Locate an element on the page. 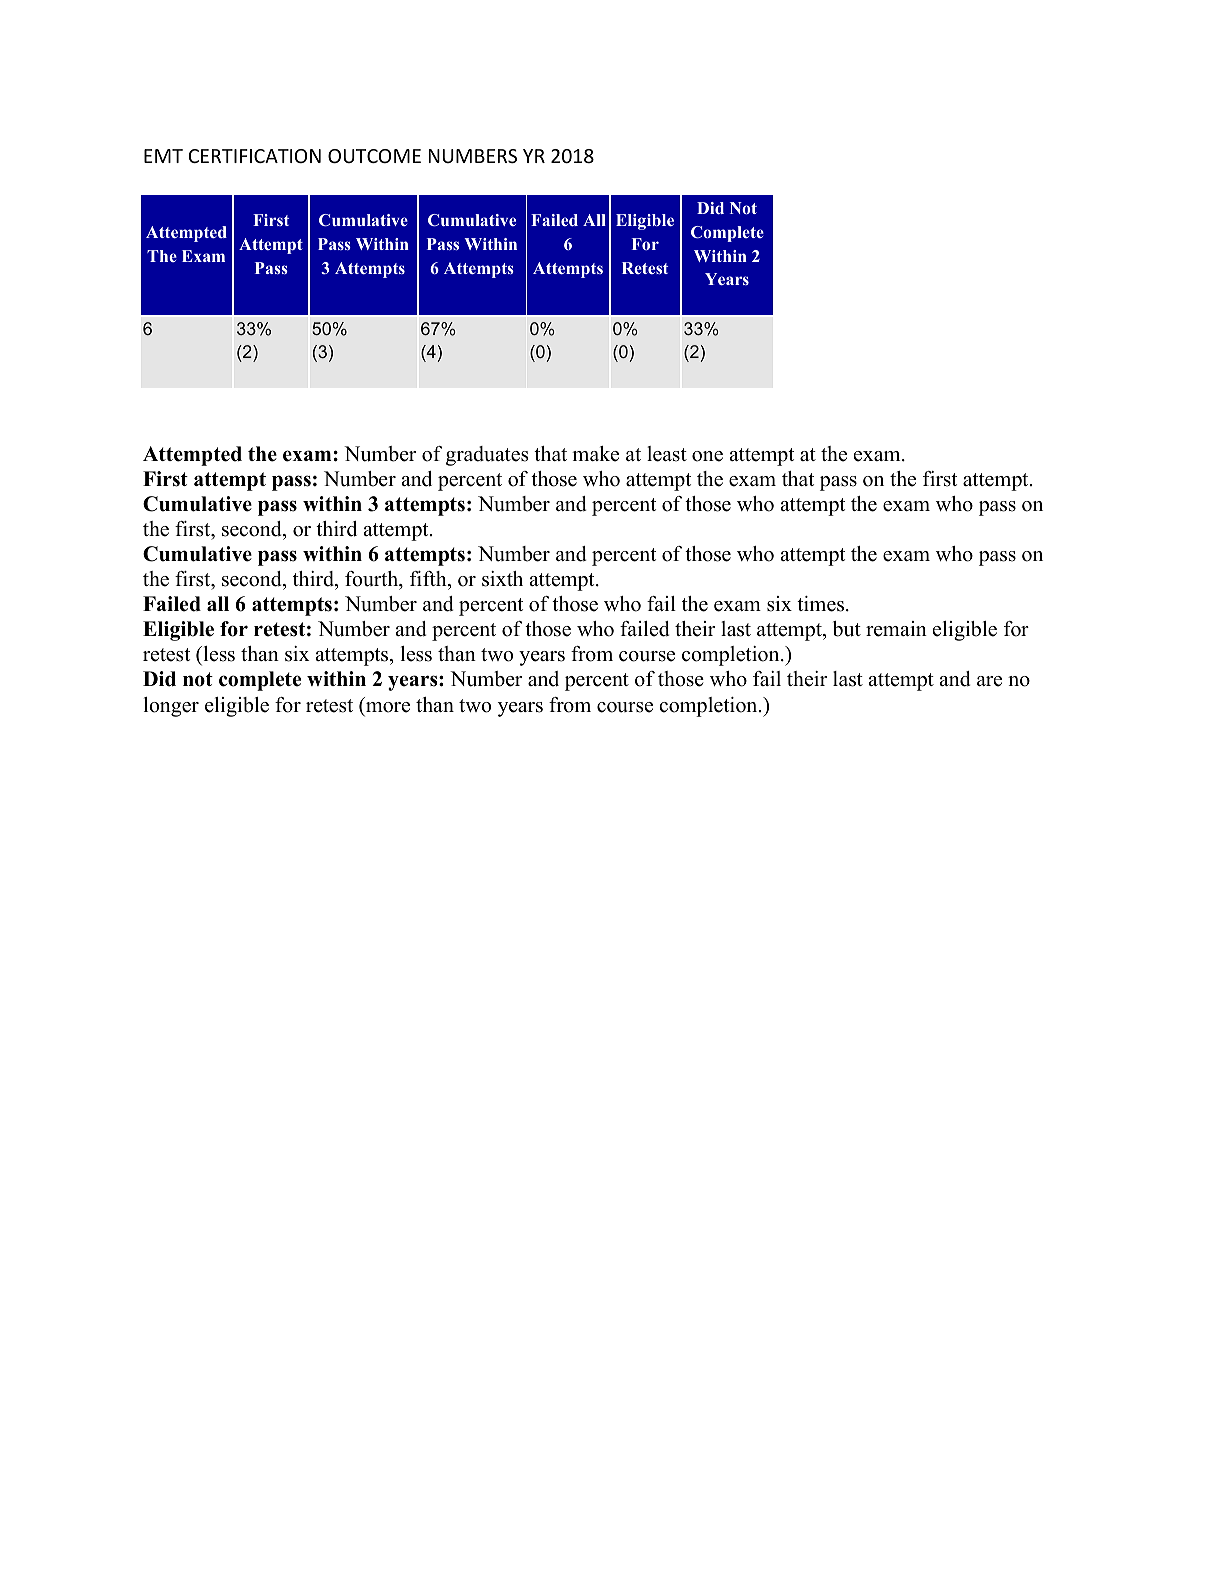 The height and width of the page is (1571, 1214). EMT is located at coordinates (163, 156).
